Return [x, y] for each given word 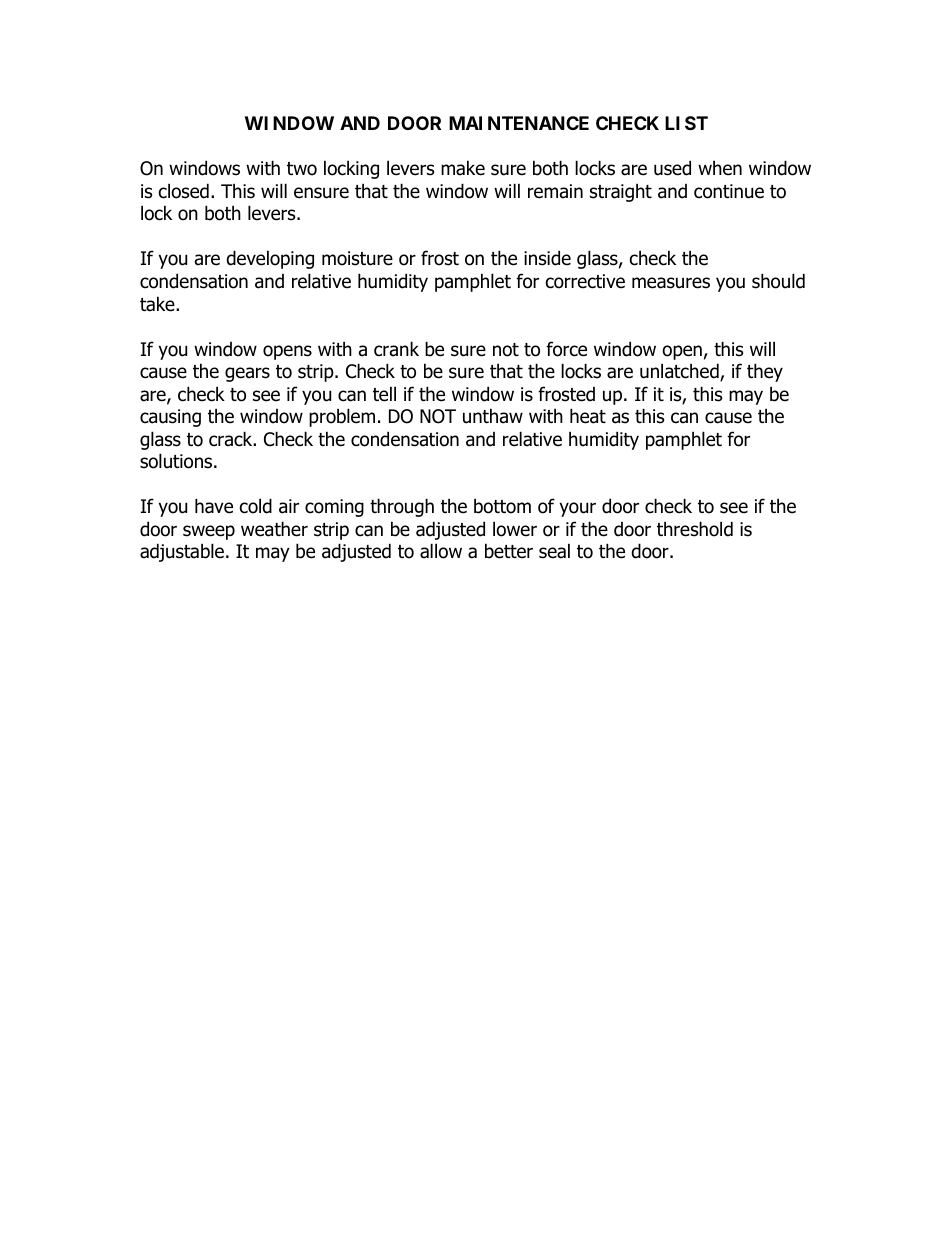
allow [441, 551]
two [302, 169]
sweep [209, 532]
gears [247, 374]
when [720, 168]
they [765, 372]
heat [588, 416]
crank [396, 349]
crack [232, 439]
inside [547, 258]
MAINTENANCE [519, 123]
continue [729, 191]
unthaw [493, 416]
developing [270, 259]
